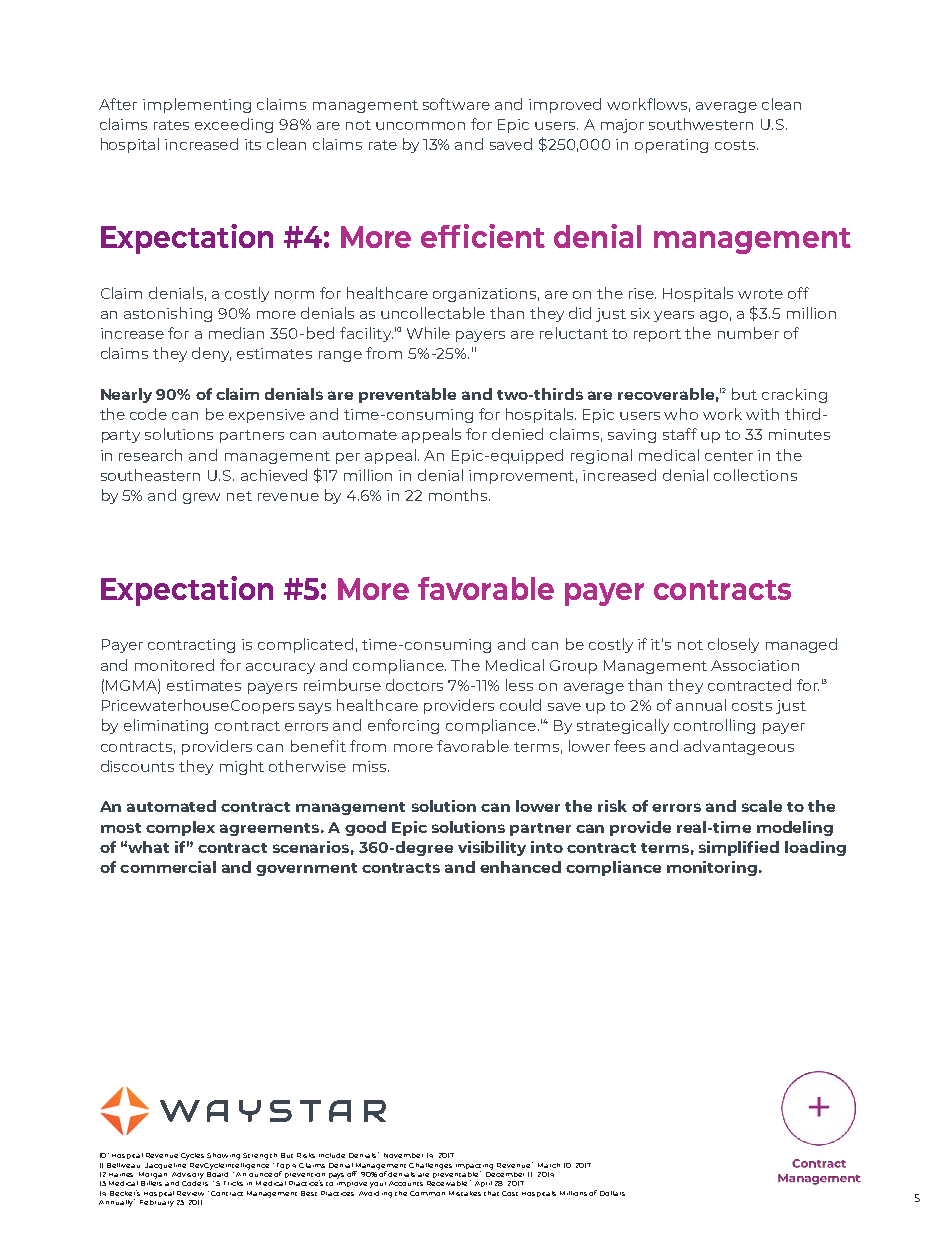 This page has height=1233, width=952. Describe the element at coordinates (712, 868) in the page. I see `monitoring` at that location.
